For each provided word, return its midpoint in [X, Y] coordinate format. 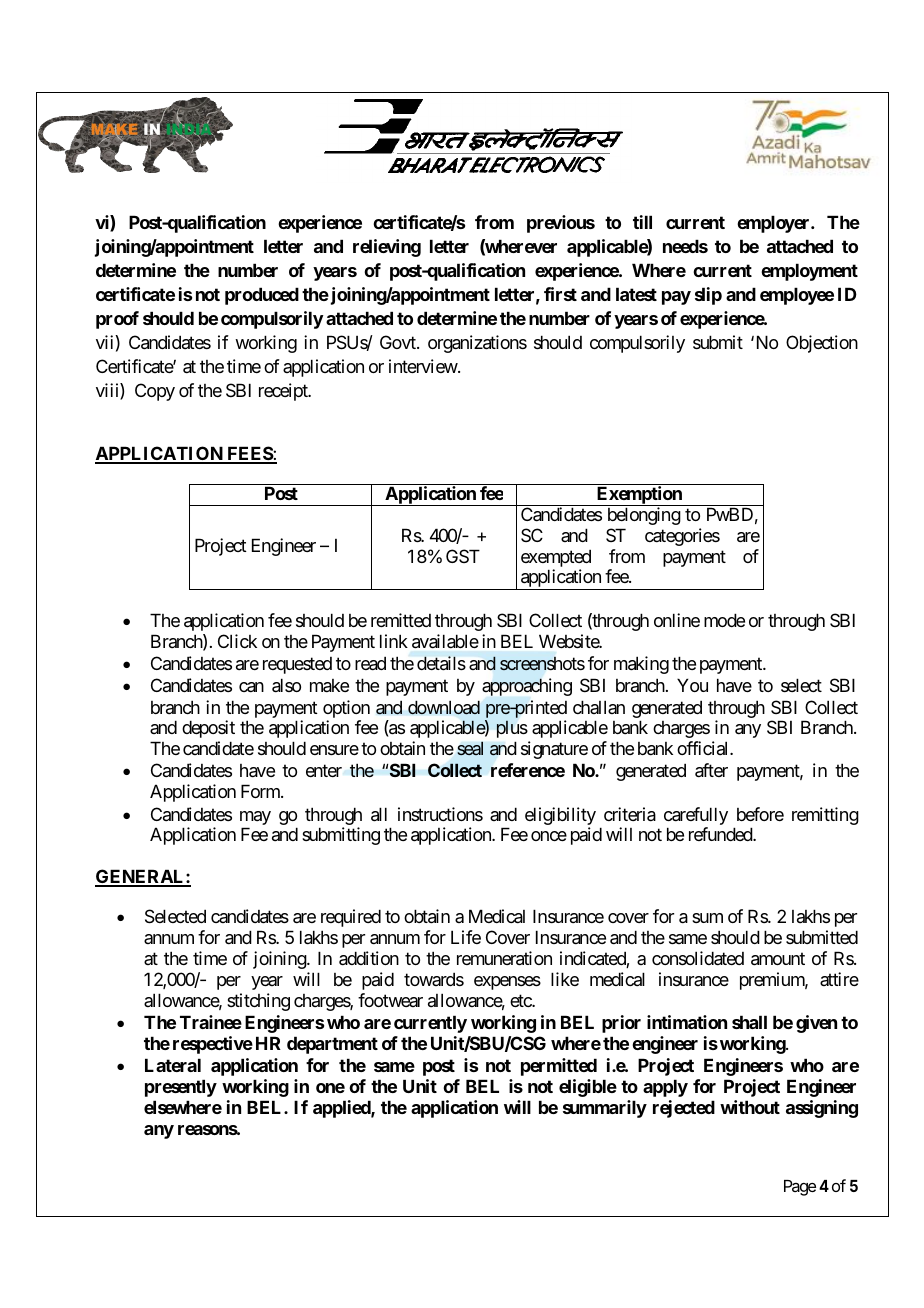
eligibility [560, 816]
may [255, 818]
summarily [605, 1109]
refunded [721, 834]
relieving [387, 248]
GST [463, 556]
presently [181, 1088]
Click [237, 641]
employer [774, 224]
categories [682, 537]
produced [262, 296]
